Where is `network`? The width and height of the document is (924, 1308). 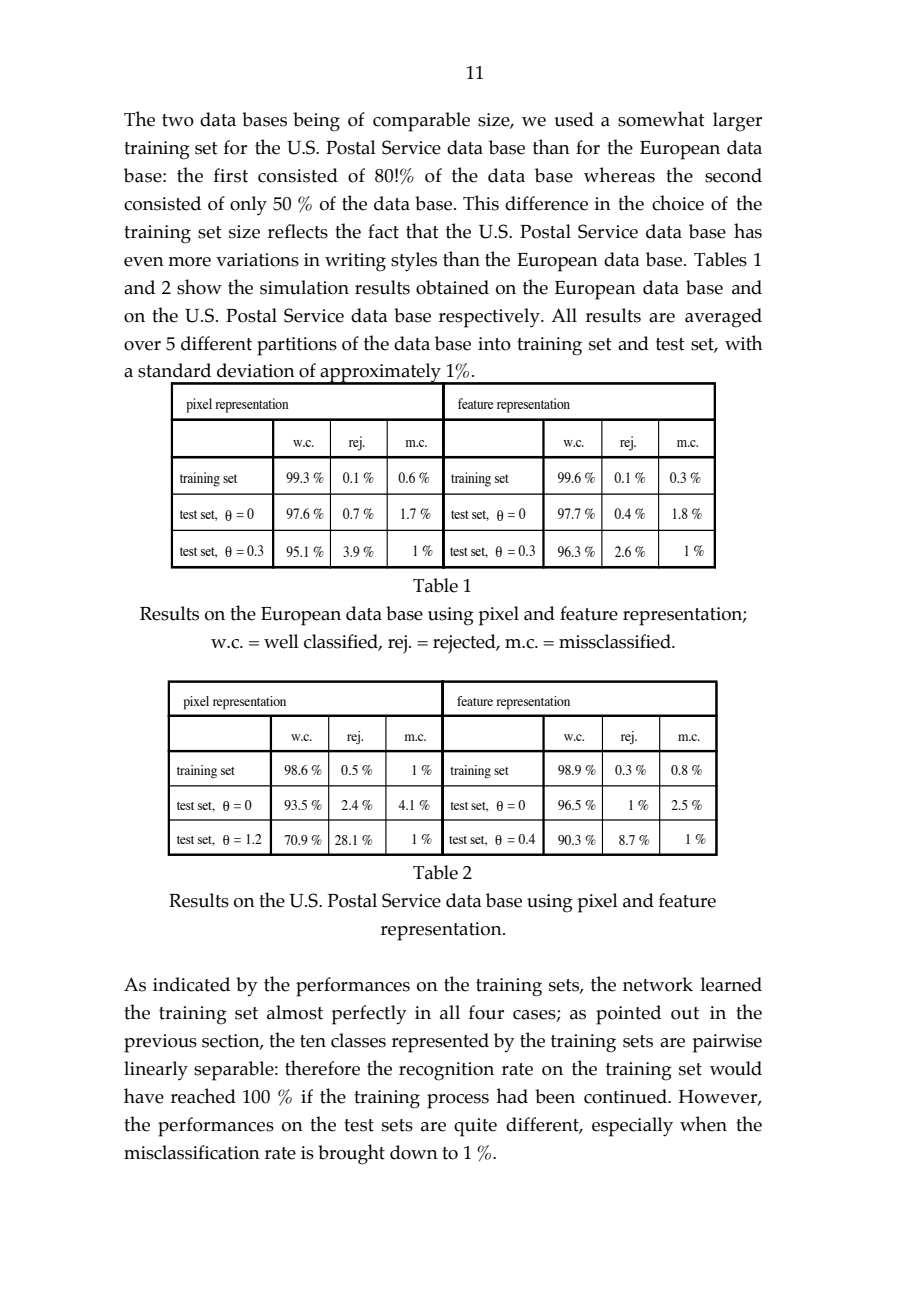
network is located at coordinates (658, 984).
